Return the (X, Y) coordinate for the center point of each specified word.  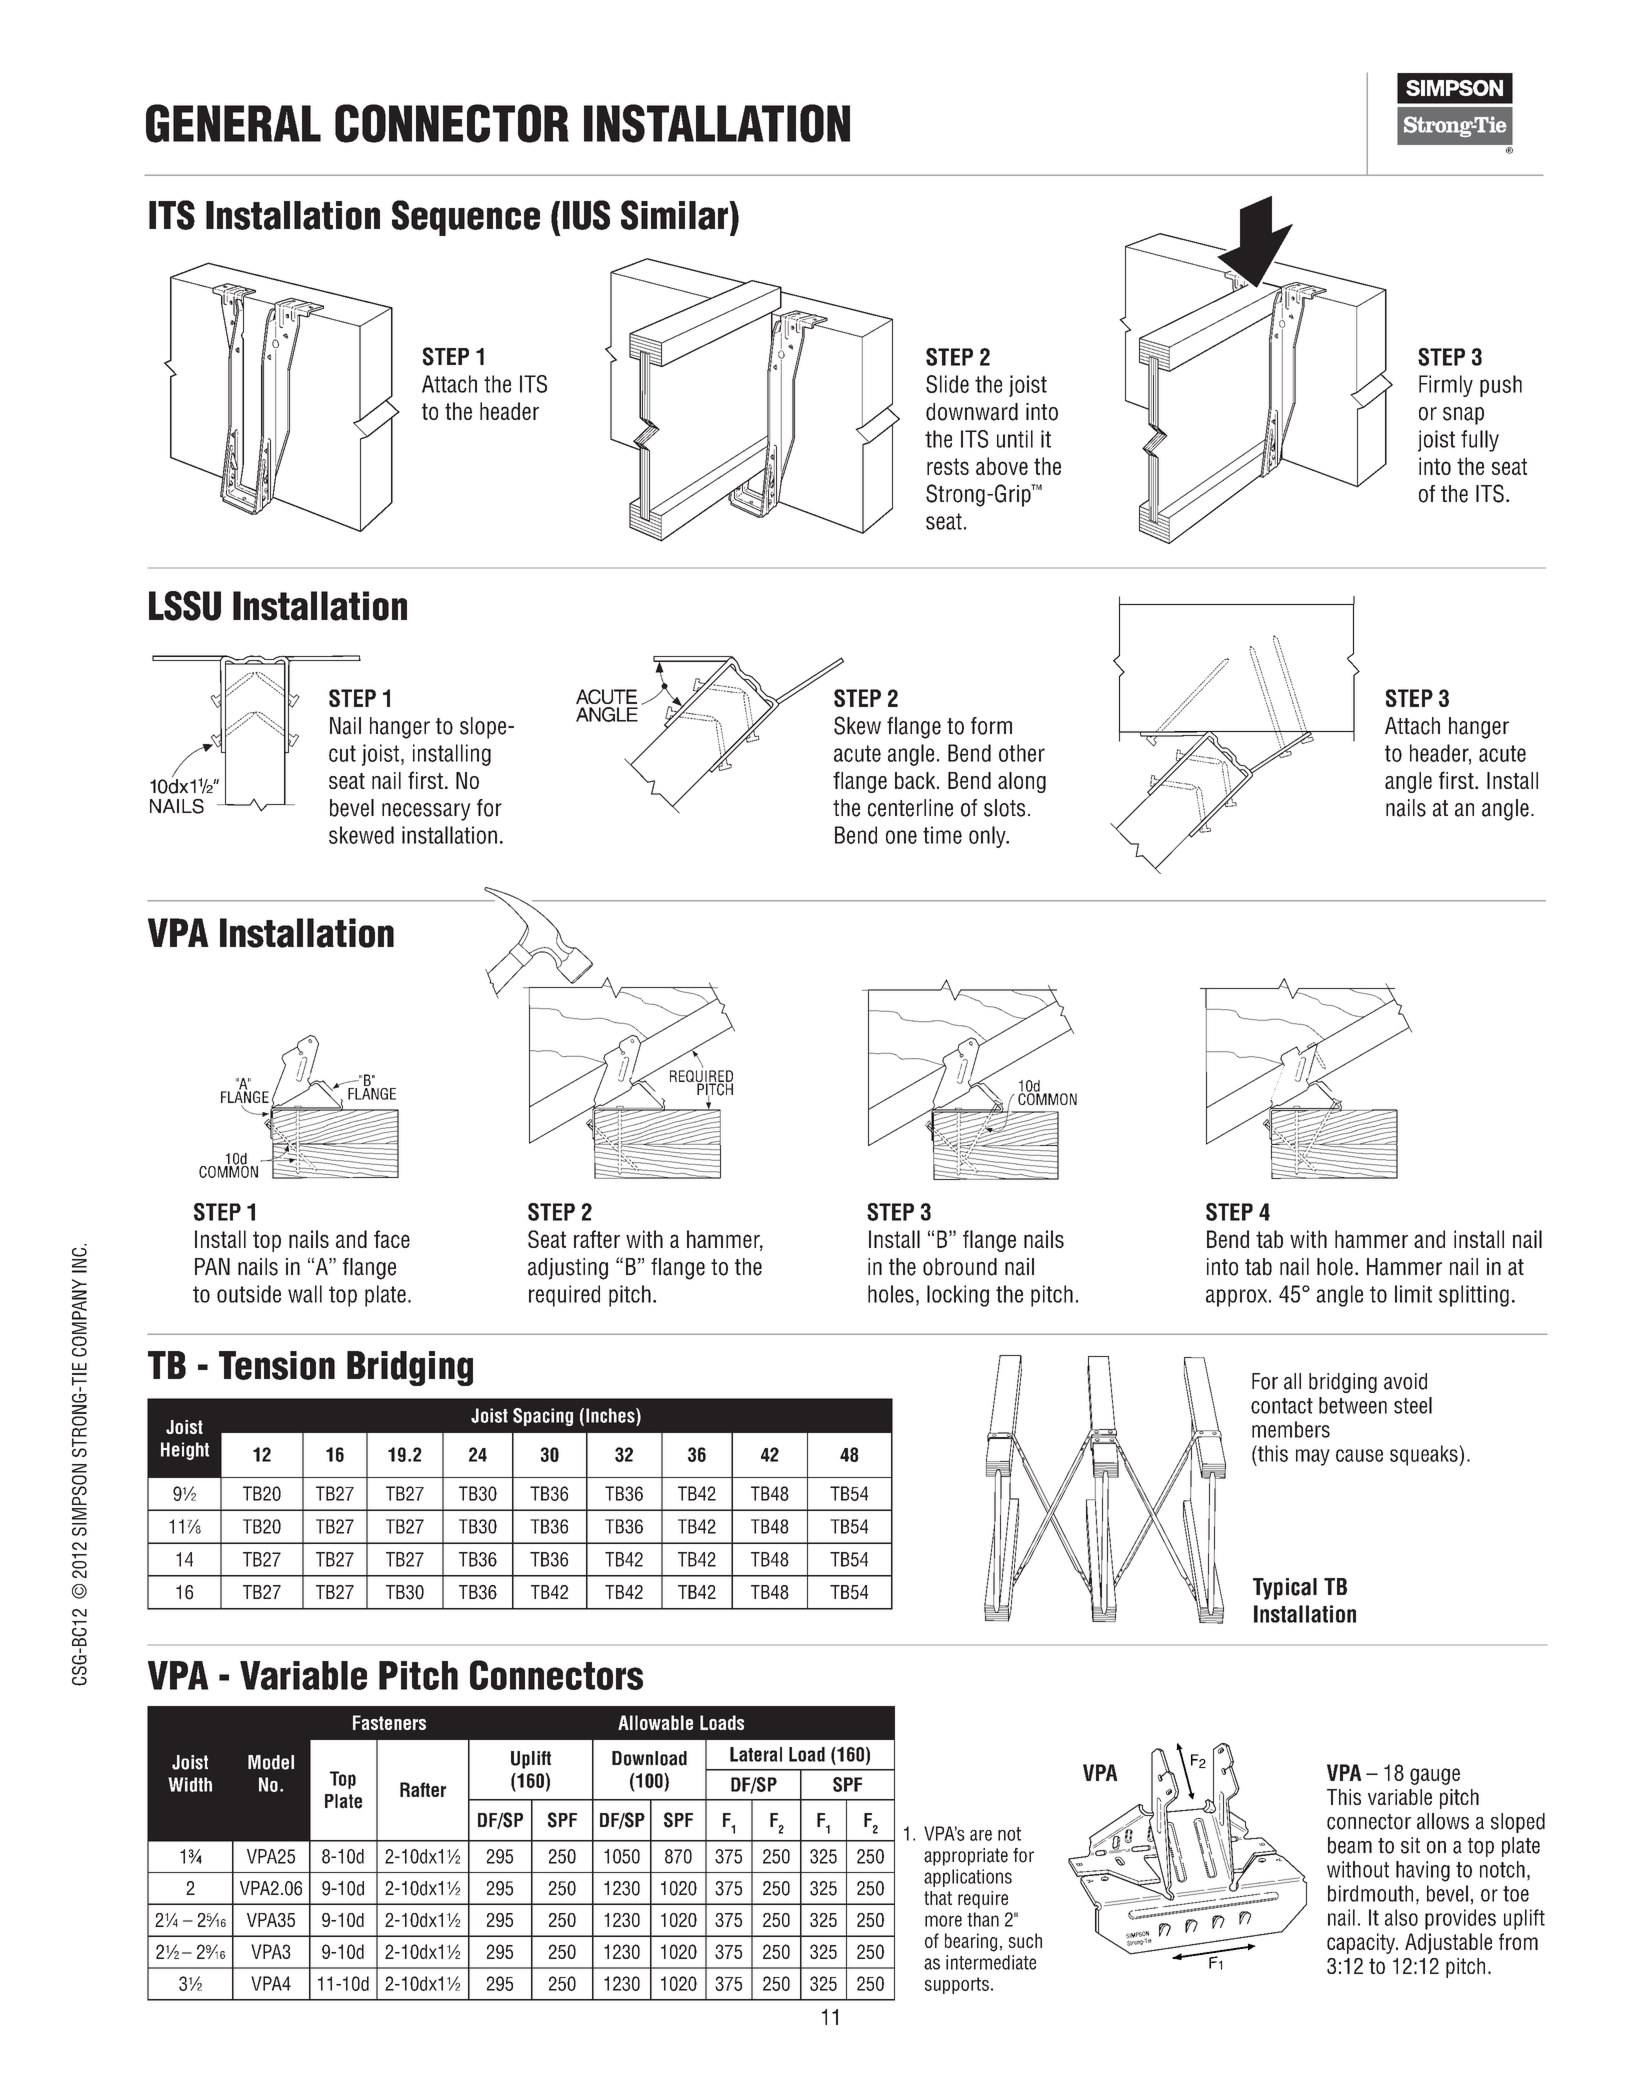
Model (271, 1762)
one (901, 837)
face (392, 1239)
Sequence (466, 218)
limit (1413, 1294)
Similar (676, 215)
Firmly (1446, 386)
